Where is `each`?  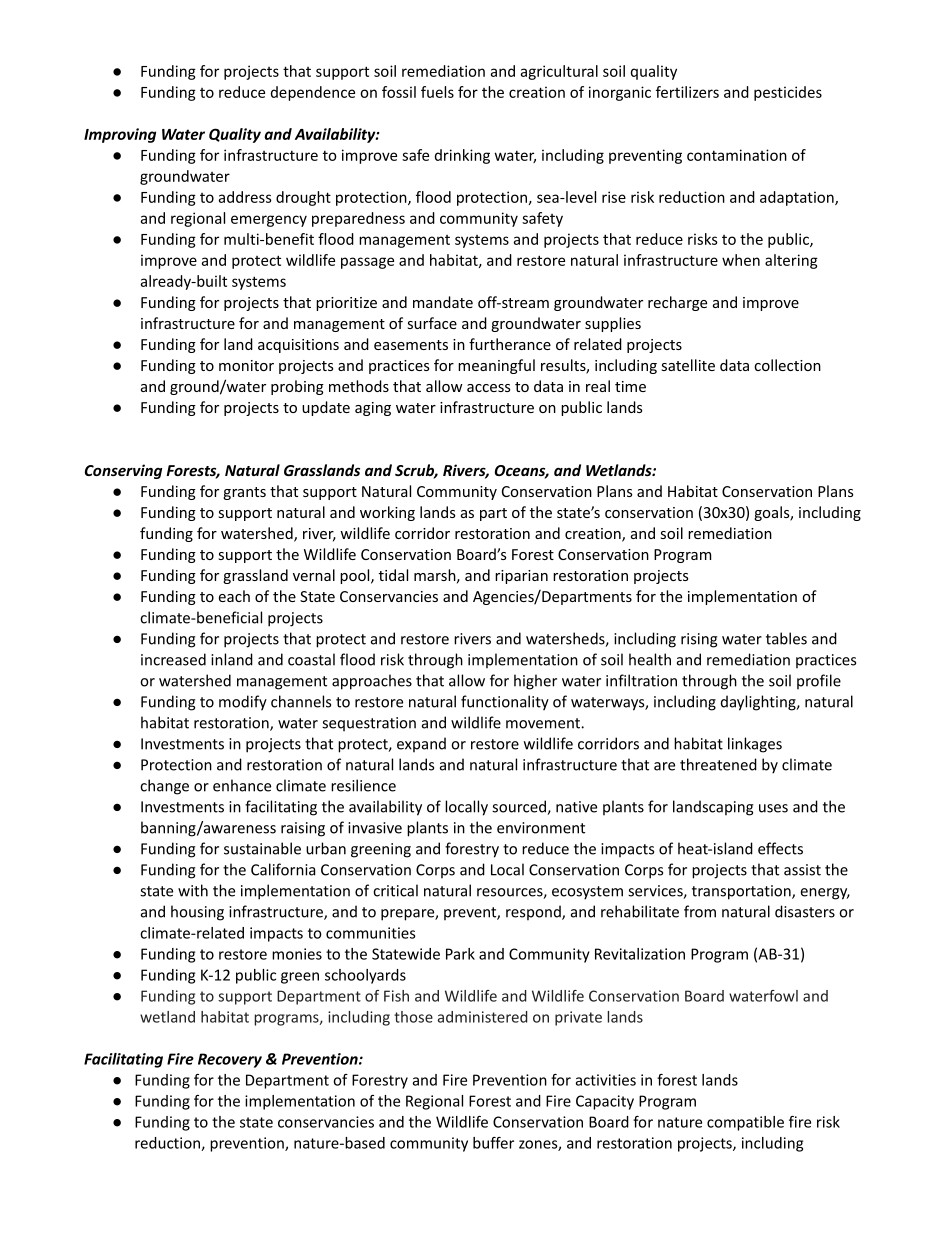
each is located at coordinates (234, 596).
